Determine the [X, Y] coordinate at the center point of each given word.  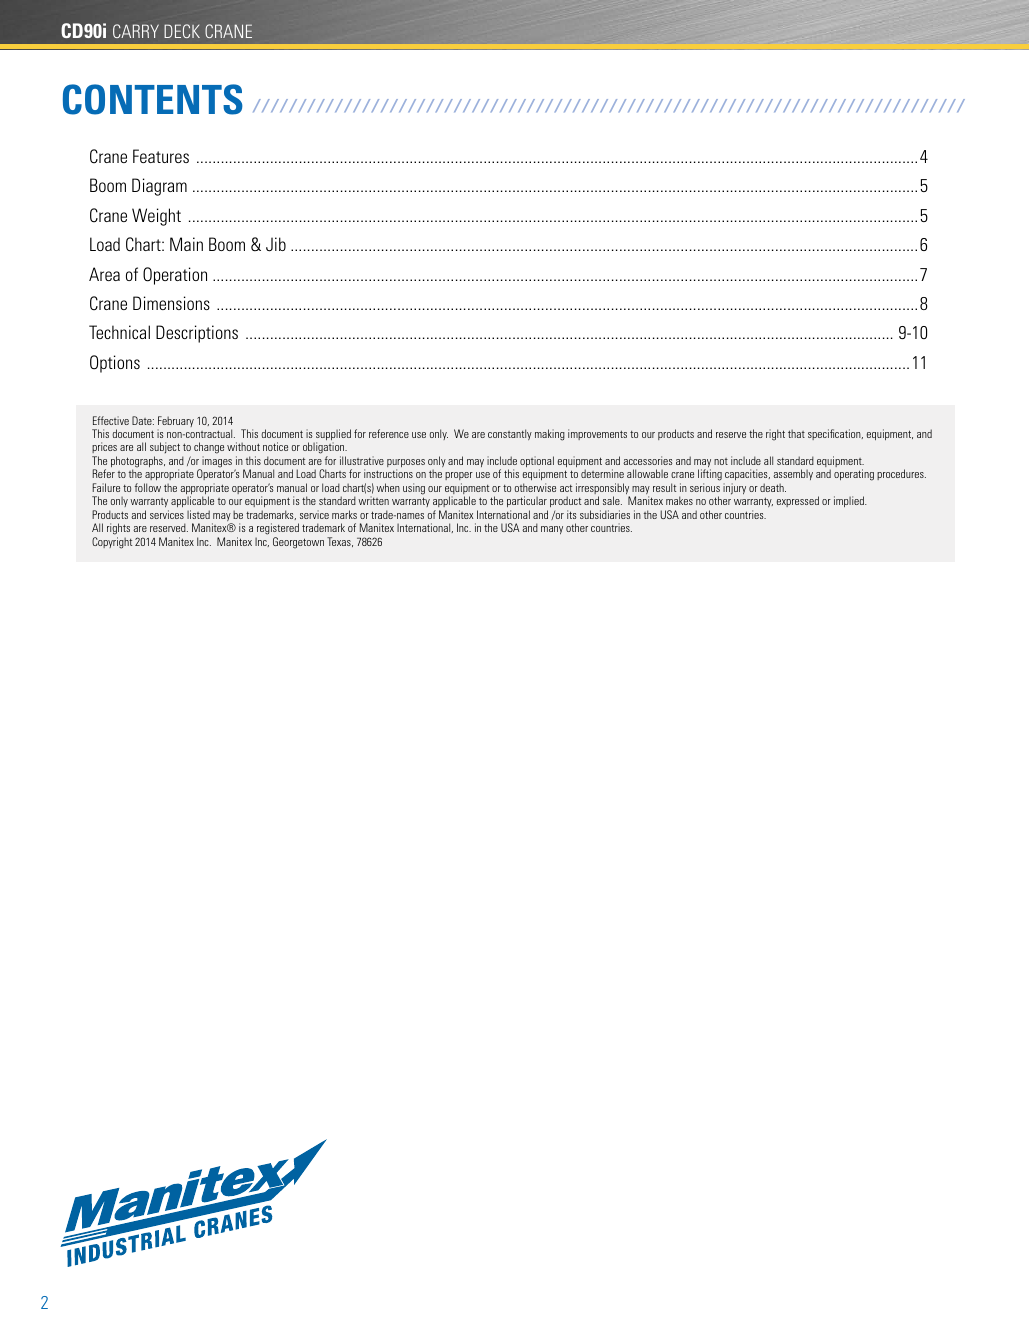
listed [198, 514]
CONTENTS [153, 99]
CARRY [136, 31]
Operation [175, 276]
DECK [182, 31]
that [796, 433]
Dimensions [171, 303]
